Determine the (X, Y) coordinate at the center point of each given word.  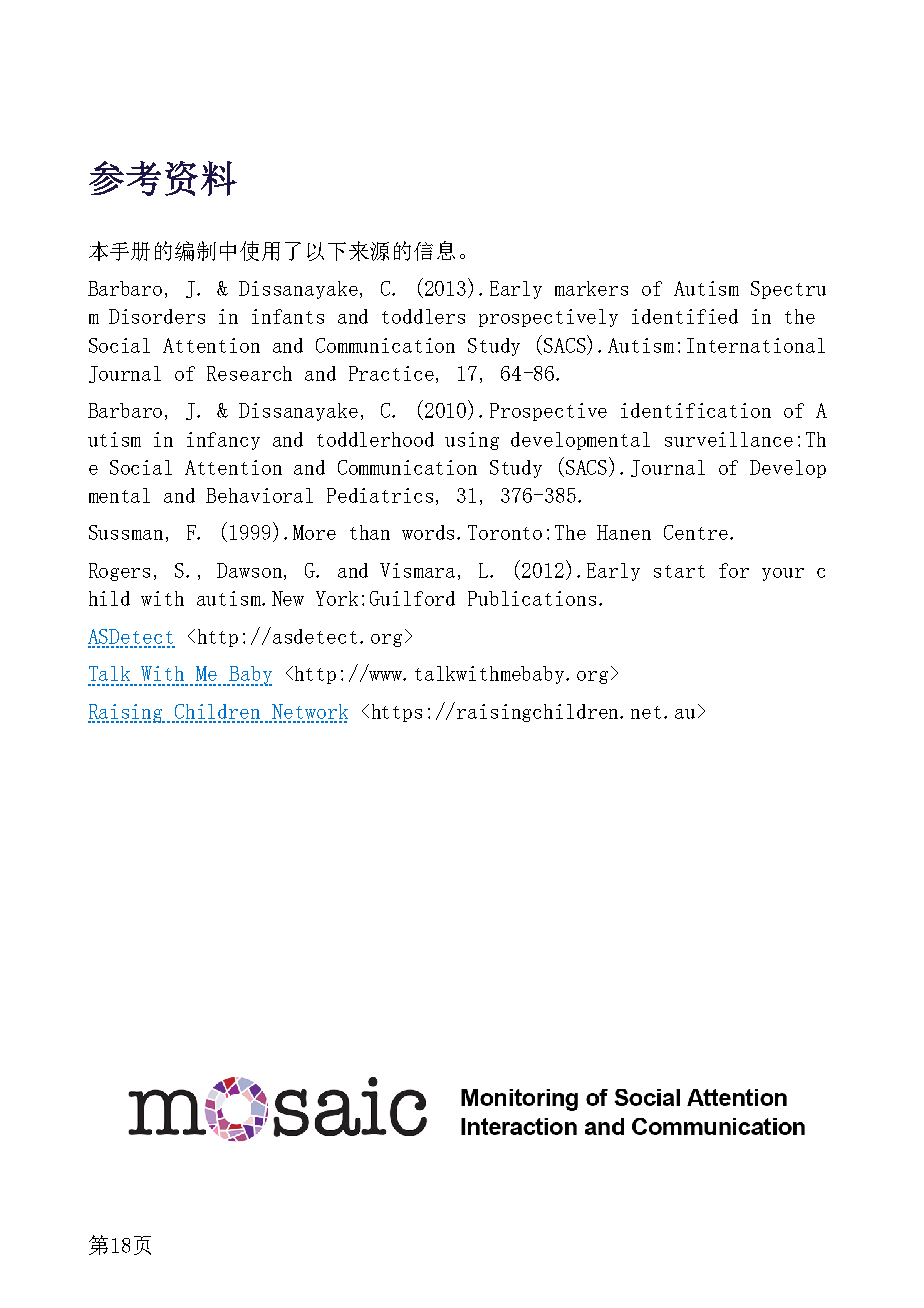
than (370, 532)
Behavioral (259, 495)
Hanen (624, 532)
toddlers (423, 316)
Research (249, 373)
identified (685, 316)
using (472, 441)
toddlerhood (375, 439)
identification (696, 410)
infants (288, 316)
